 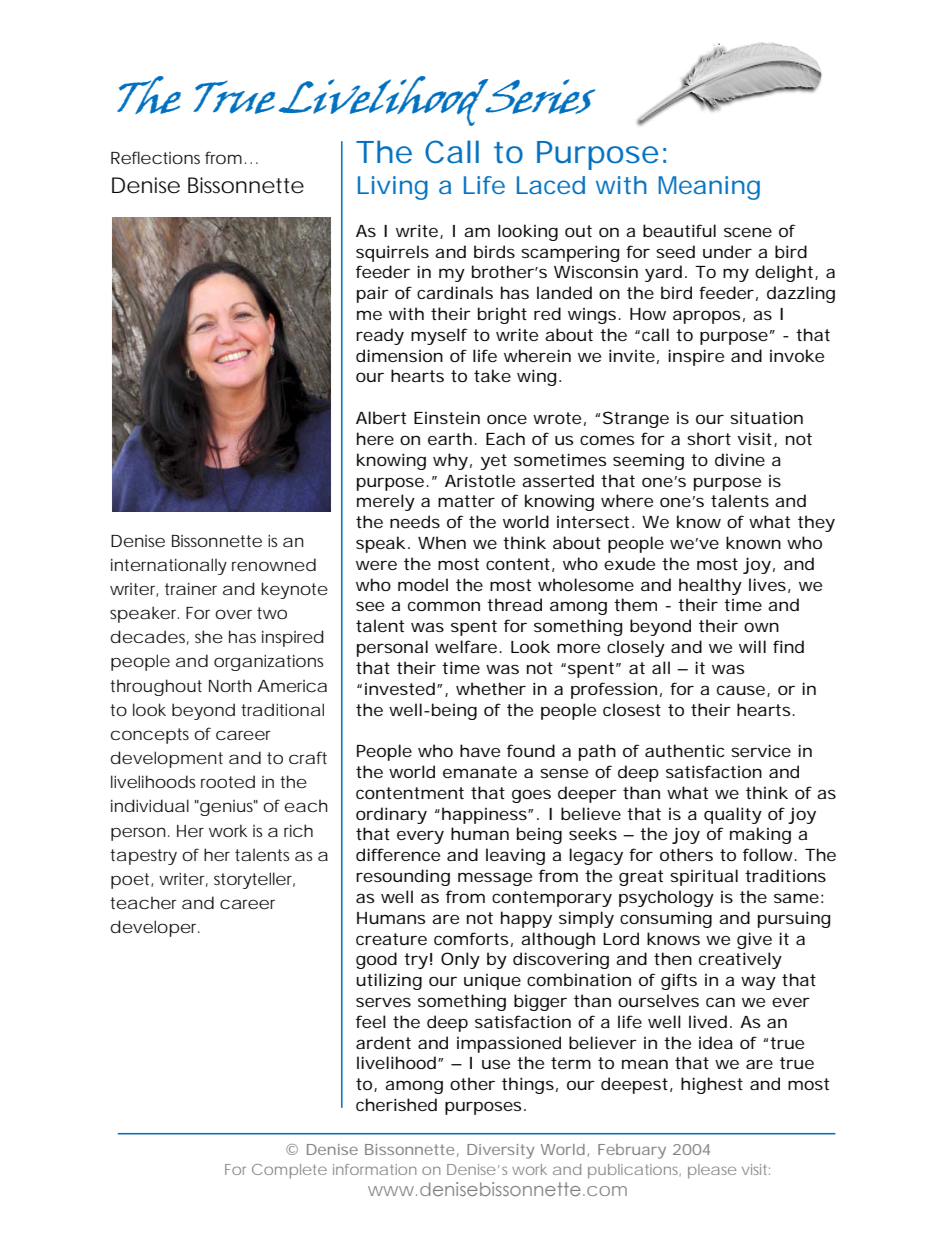 I want to click on scene, so click(x=748, y=232).
